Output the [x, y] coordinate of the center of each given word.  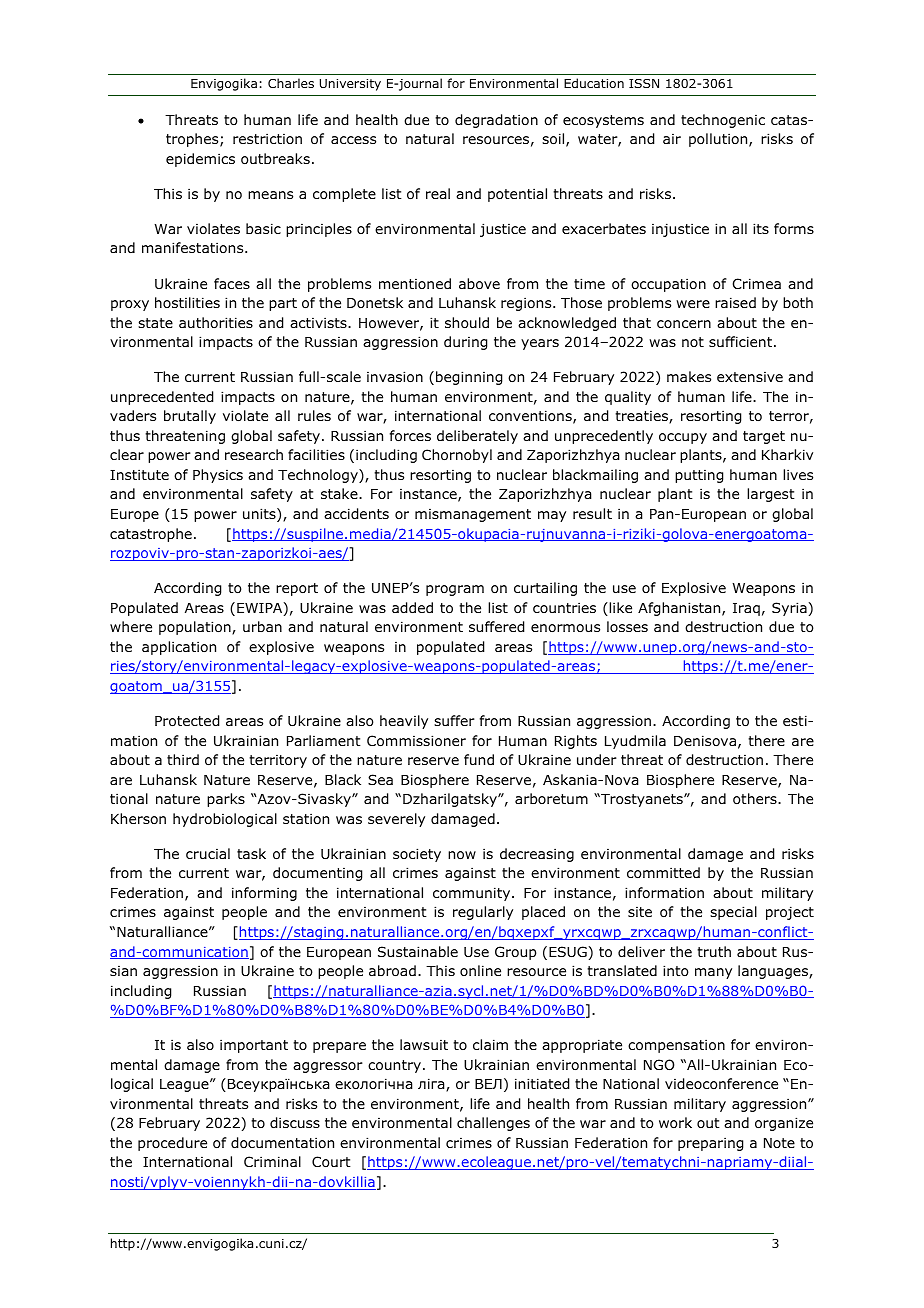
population [196, 628]
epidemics [200, 160]
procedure [172, 1144]
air [672, 139]
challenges [493, 1124]
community [473, 894]
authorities [216, 322]
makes [689, 376]
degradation [496, 121]
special [733, 913]
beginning [469, 378]
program [455, 590]
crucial [208, 853]
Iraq [746, 609]
